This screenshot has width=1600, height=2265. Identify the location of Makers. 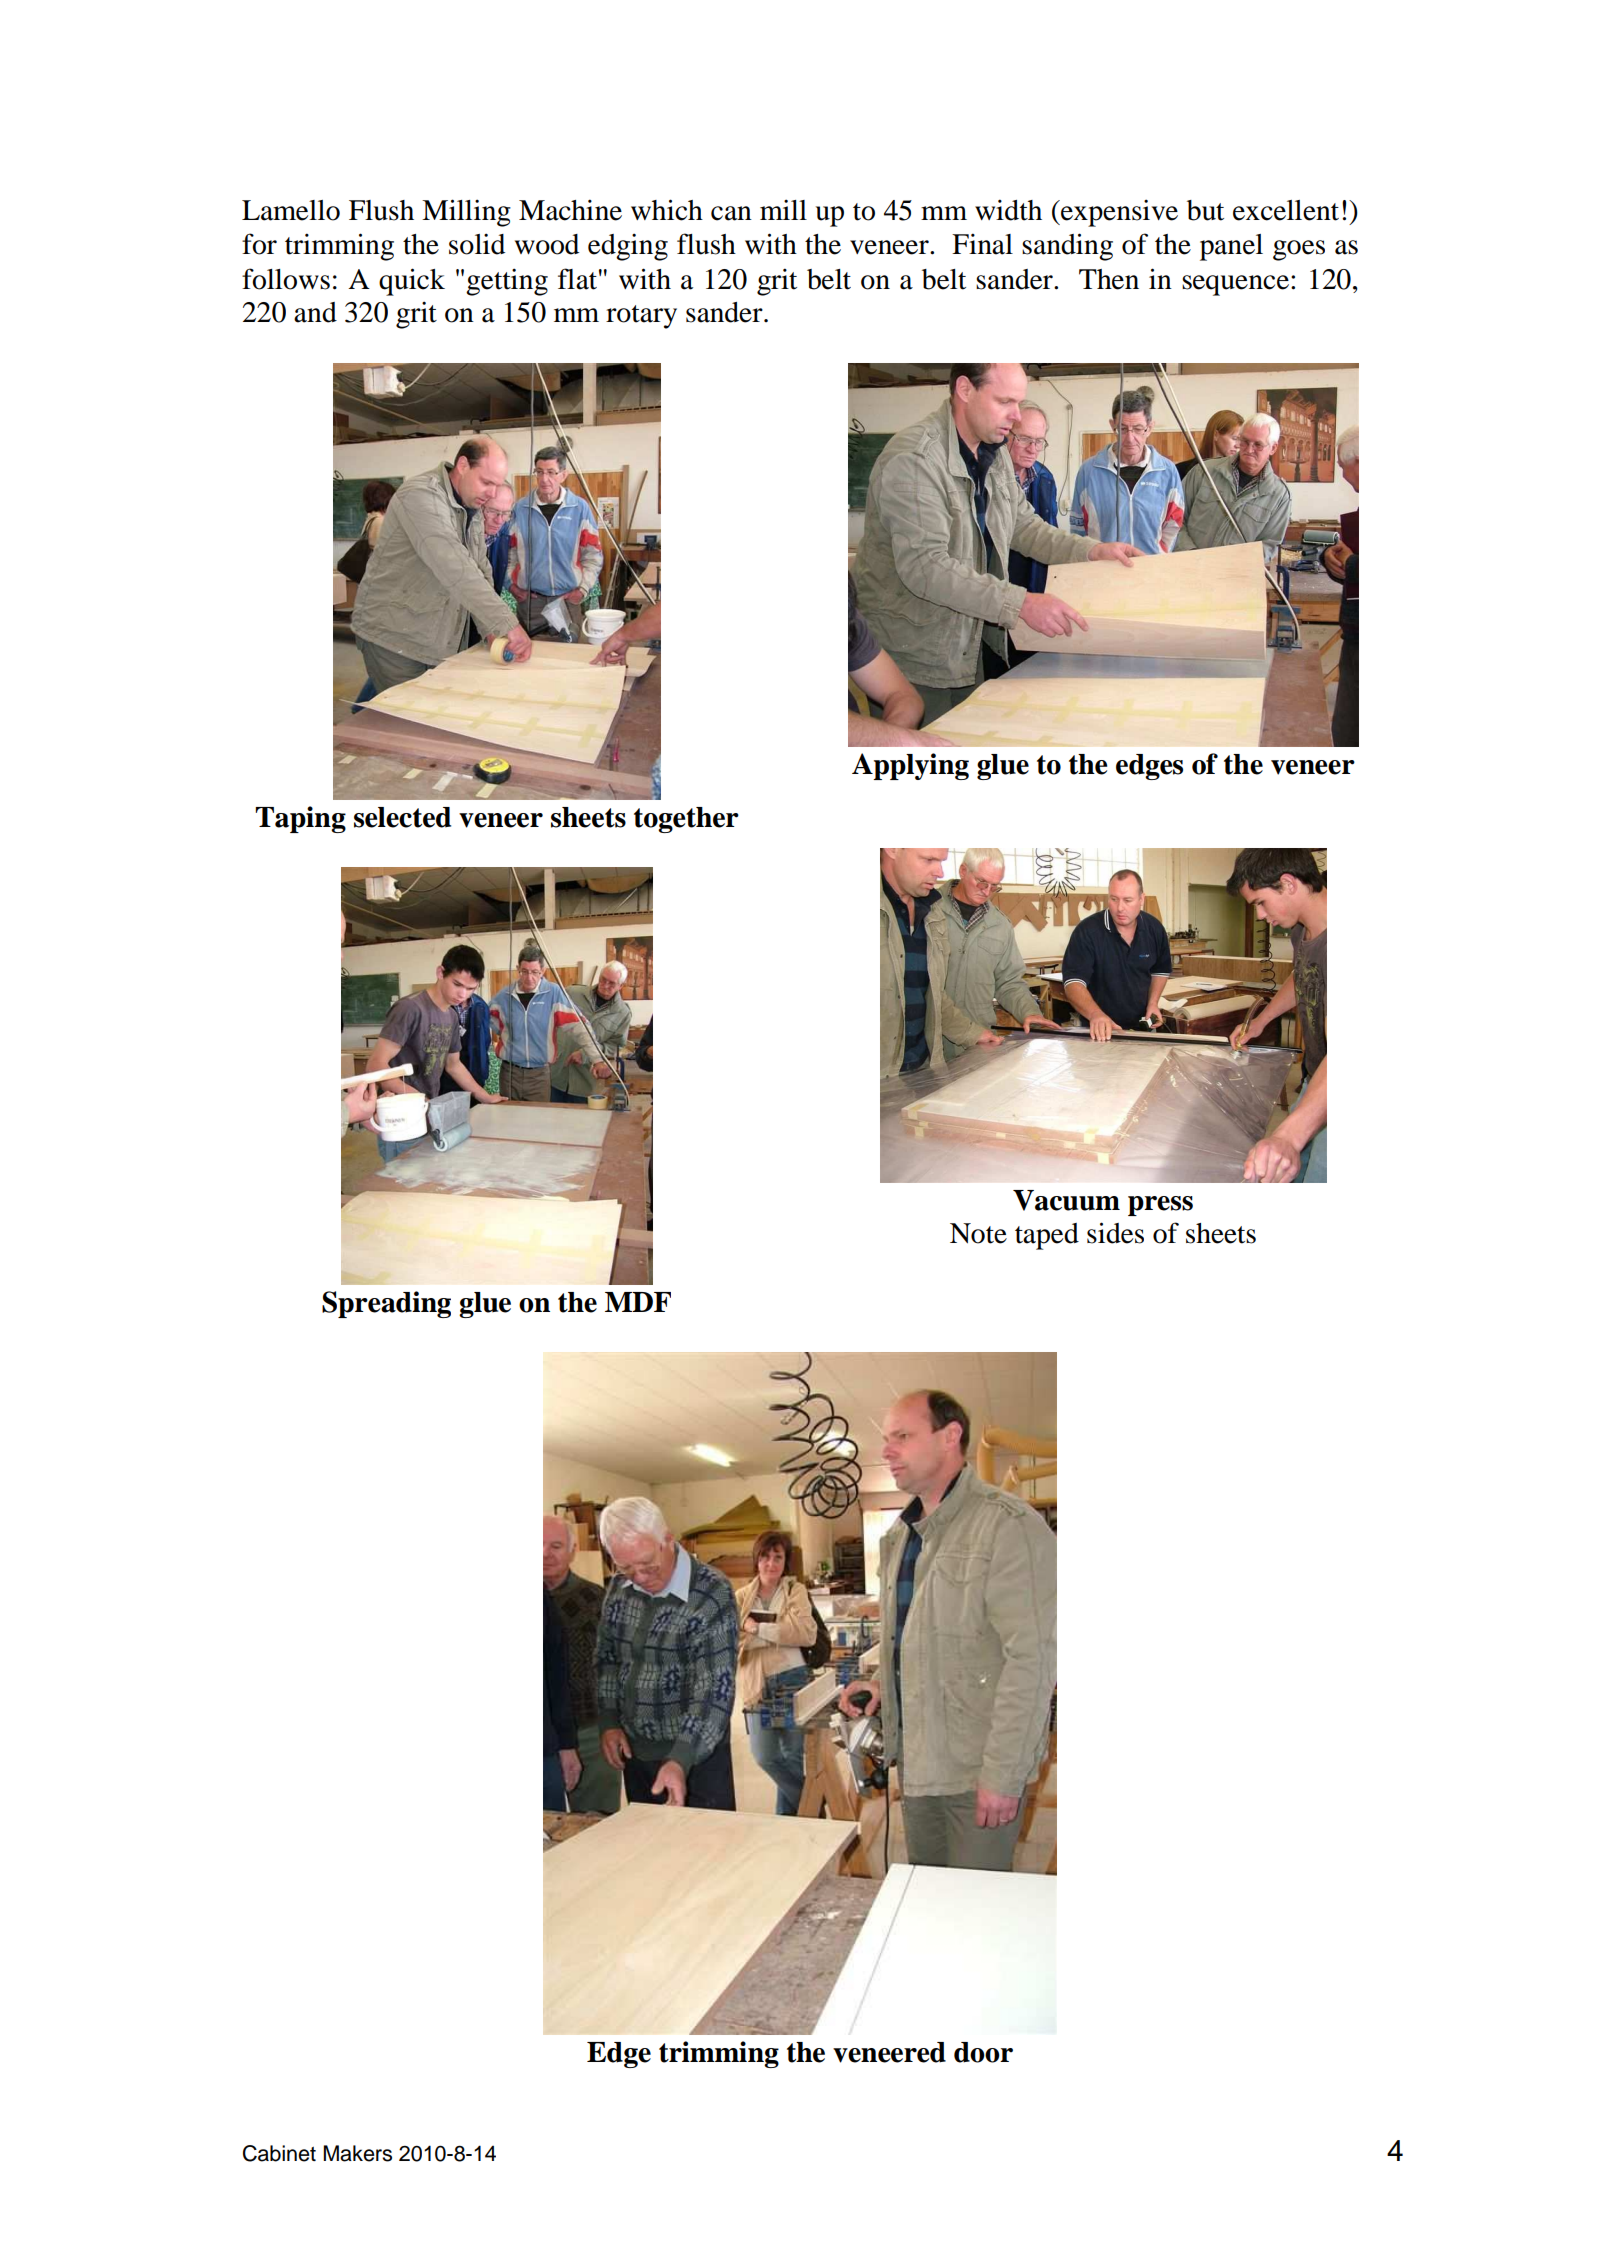
(357, 2153).
